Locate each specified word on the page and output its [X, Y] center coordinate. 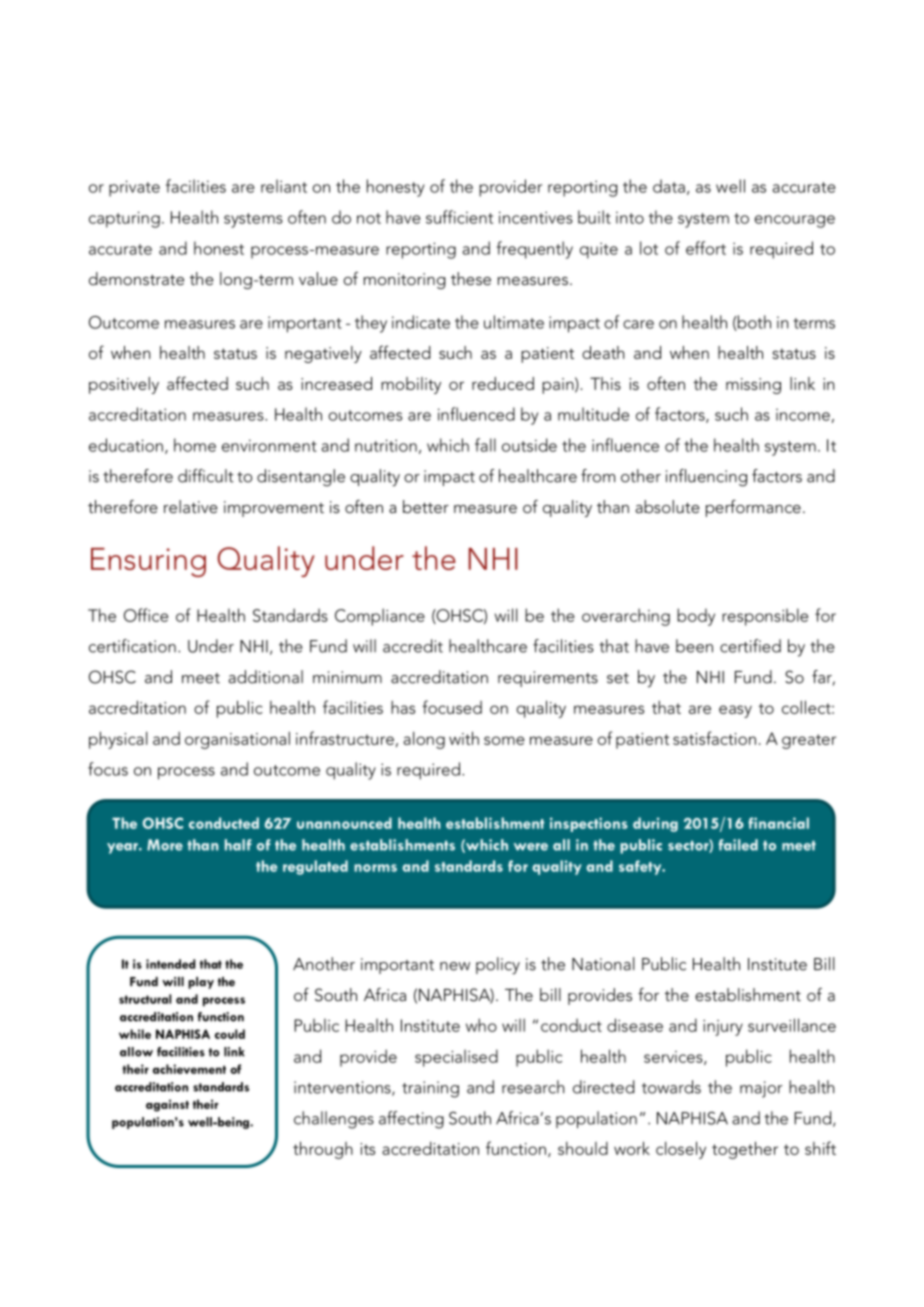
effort [706, 248]
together [745, 1150]
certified [750, 646]
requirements [548, 679]
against [167, 1105]
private [134, 188]
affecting [411, 1120]
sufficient [459, 217]
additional [266, 677]
